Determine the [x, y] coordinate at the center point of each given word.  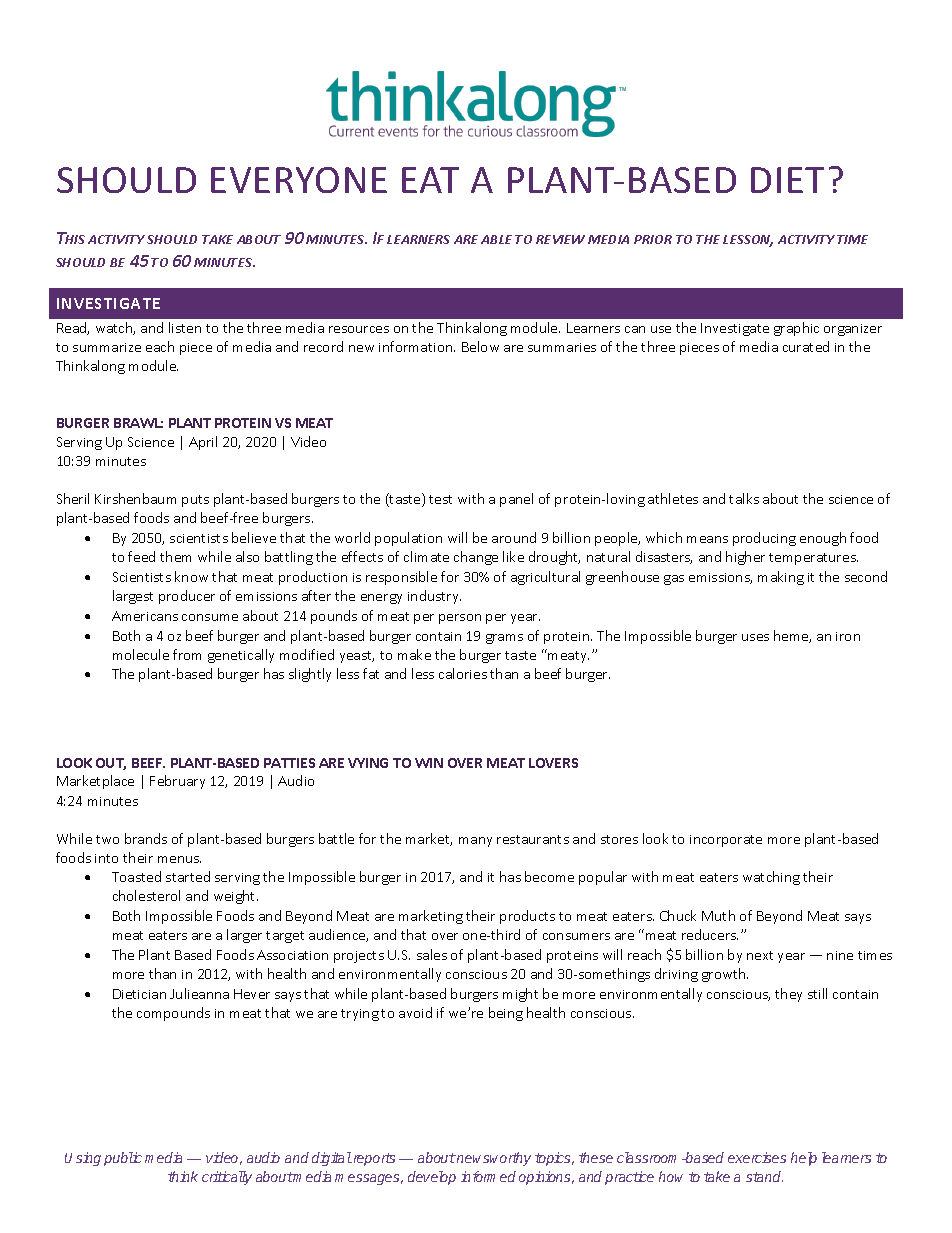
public [123, 1159]
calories [463, 673]
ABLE [496, 239]
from [187, 654]
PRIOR [653, 239]
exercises [757, 1157]
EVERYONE [299, 180]
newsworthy [493, 1159]
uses [755, 637]
